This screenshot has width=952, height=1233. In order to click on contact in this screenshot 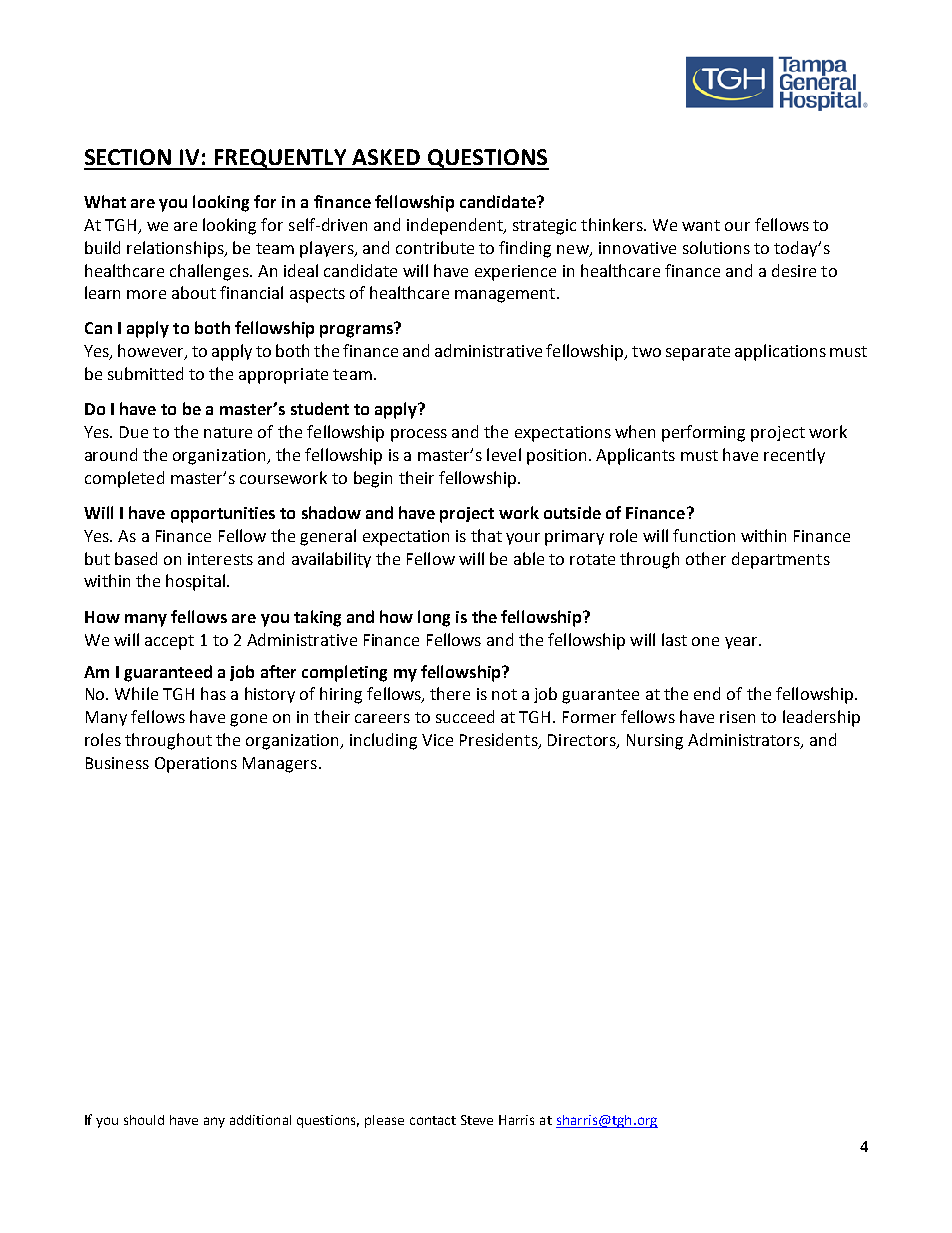, I will do `click(433, 1120)`.
